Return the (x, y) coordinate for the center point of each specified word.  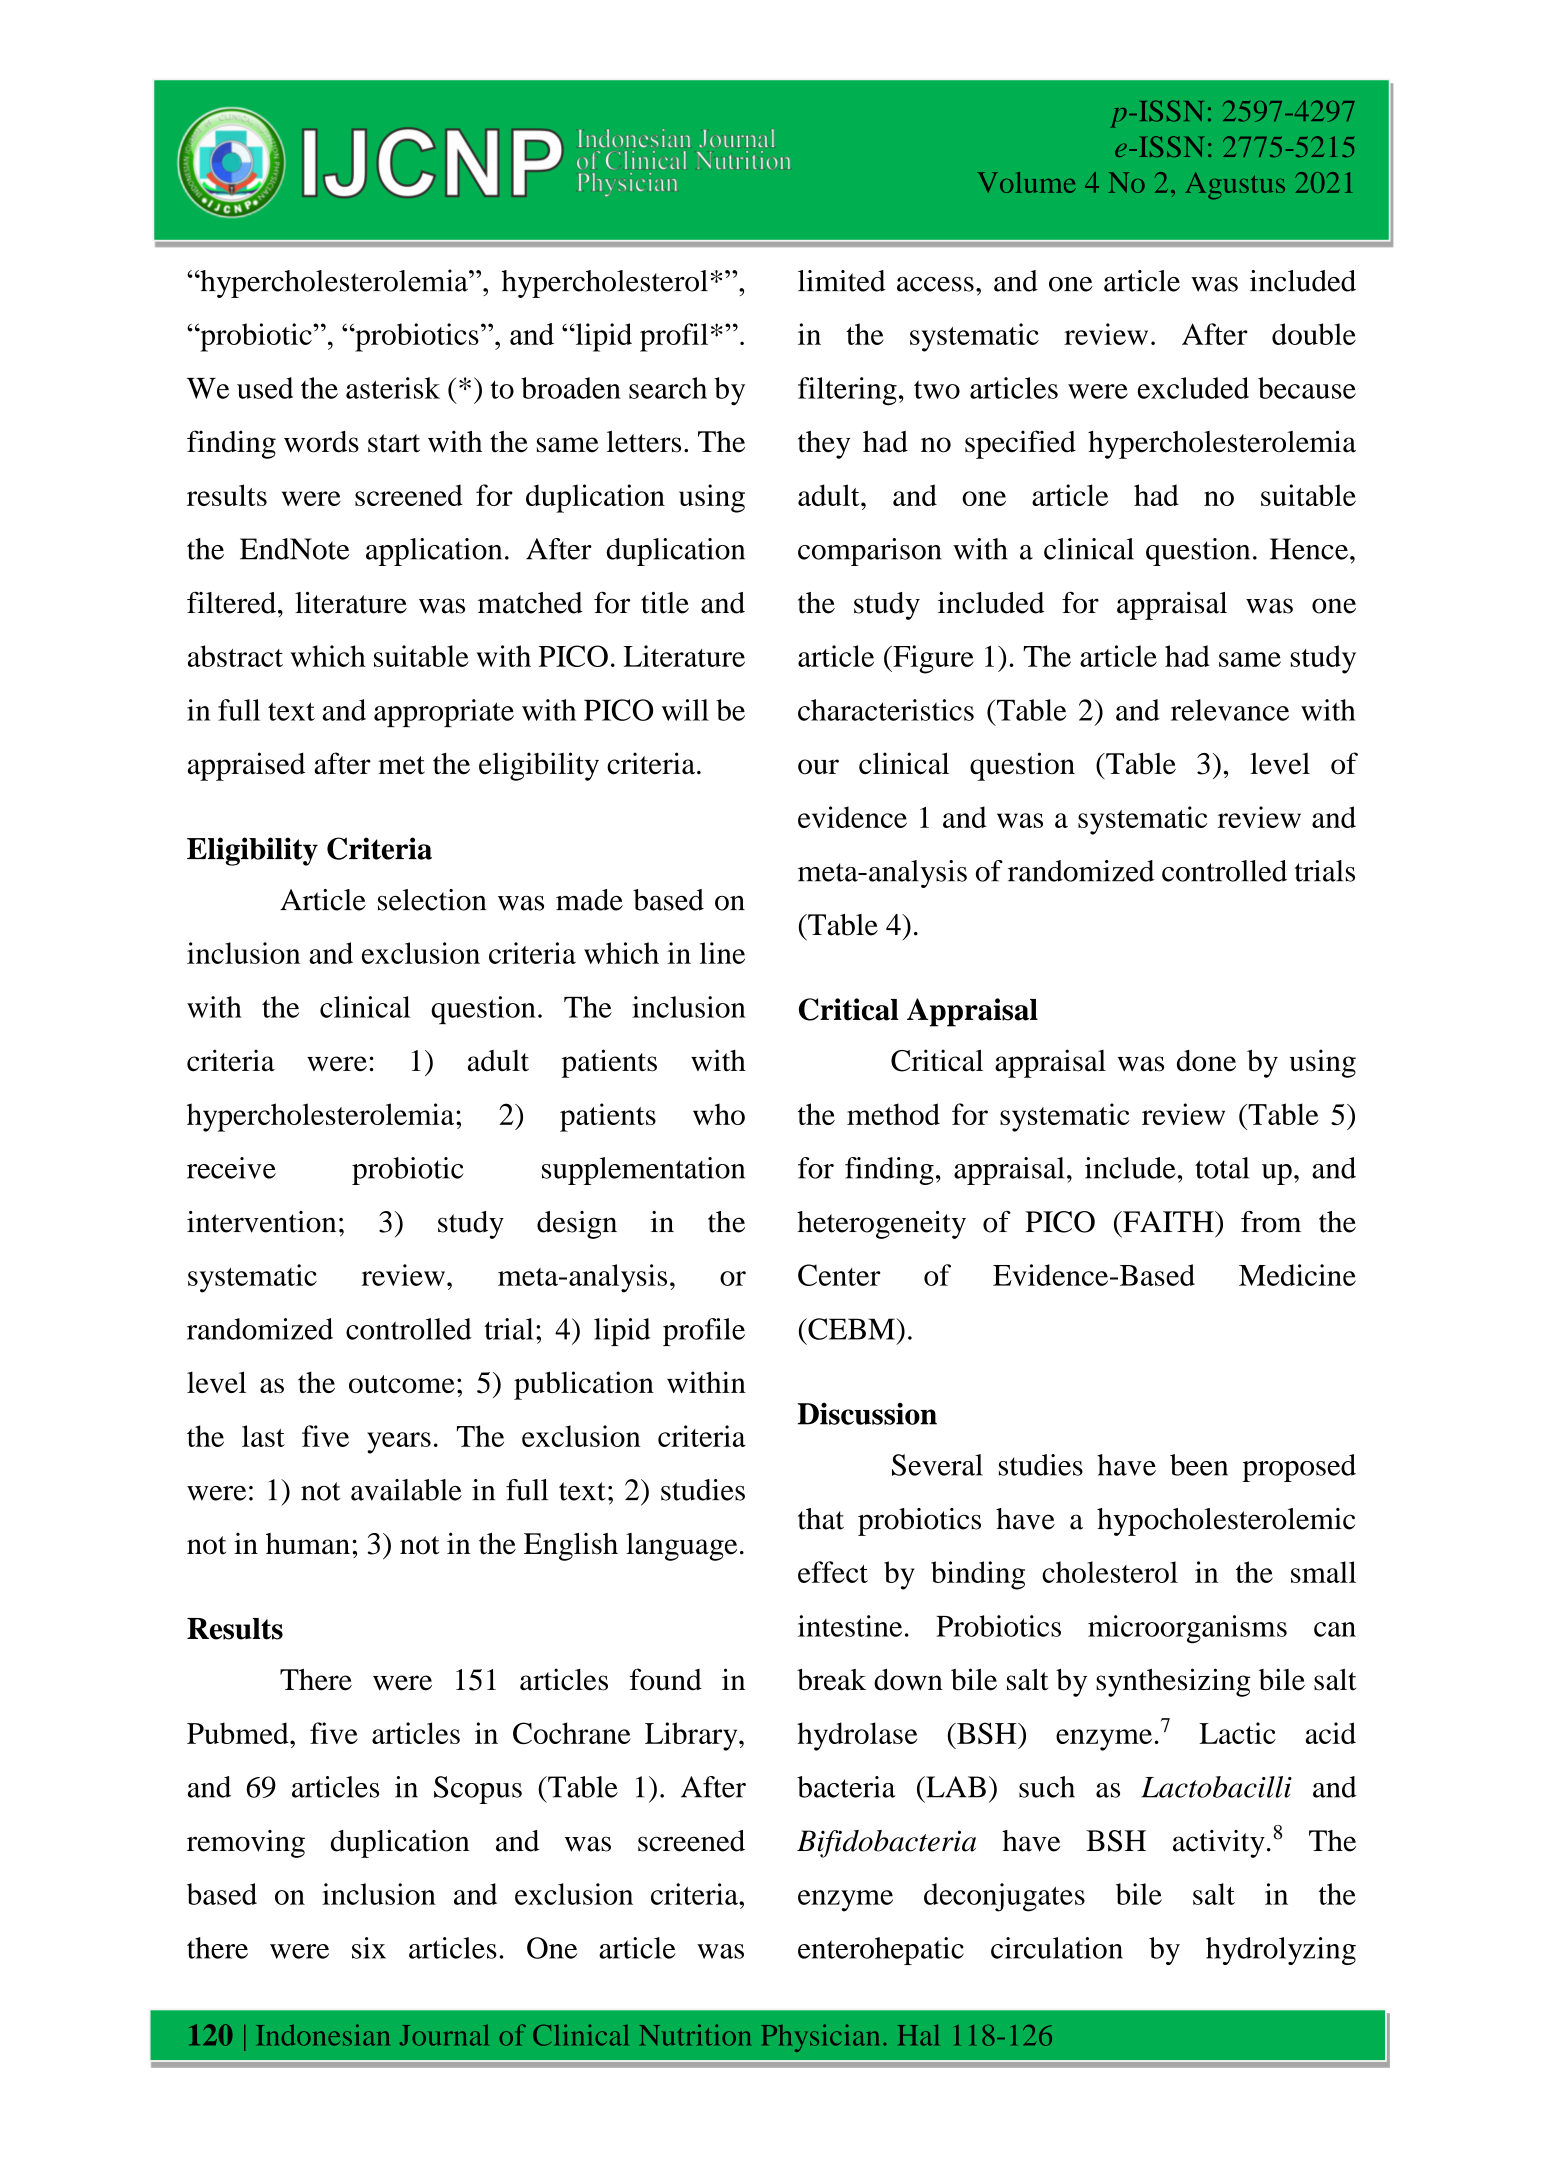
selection (432, 900)
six (369, 1948)
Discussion (867, 1414)
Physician (820, 2038)
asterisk (393, 388)
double (1314, 334)
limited (842, 281)
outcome (402, 1384)
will (685, 710)
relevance (1230, 710)
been (1199, 1465)
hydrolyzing (1281, 1951)
